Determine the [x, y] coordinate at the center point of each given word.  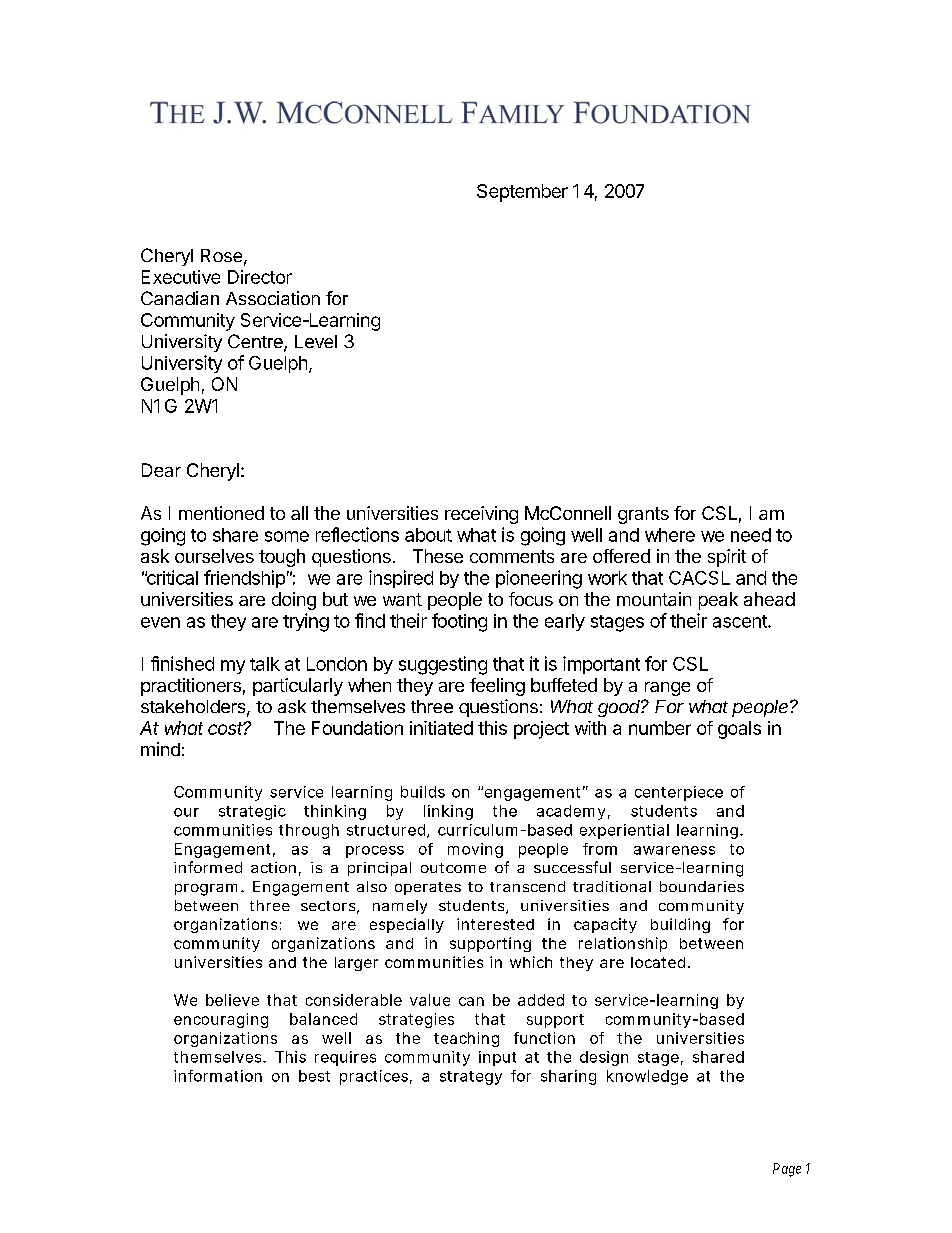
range [667, 689]
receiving [481, 515]
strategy [471, 1078]
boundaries [702, 886]
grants [643, 515]
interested [495, 924]
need [751, 535]
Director [260, 277]
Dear [161, 470]
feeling [497, 687]
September [522, 193]
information [218, 1076]
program [206, 890]
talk [265, 664]
